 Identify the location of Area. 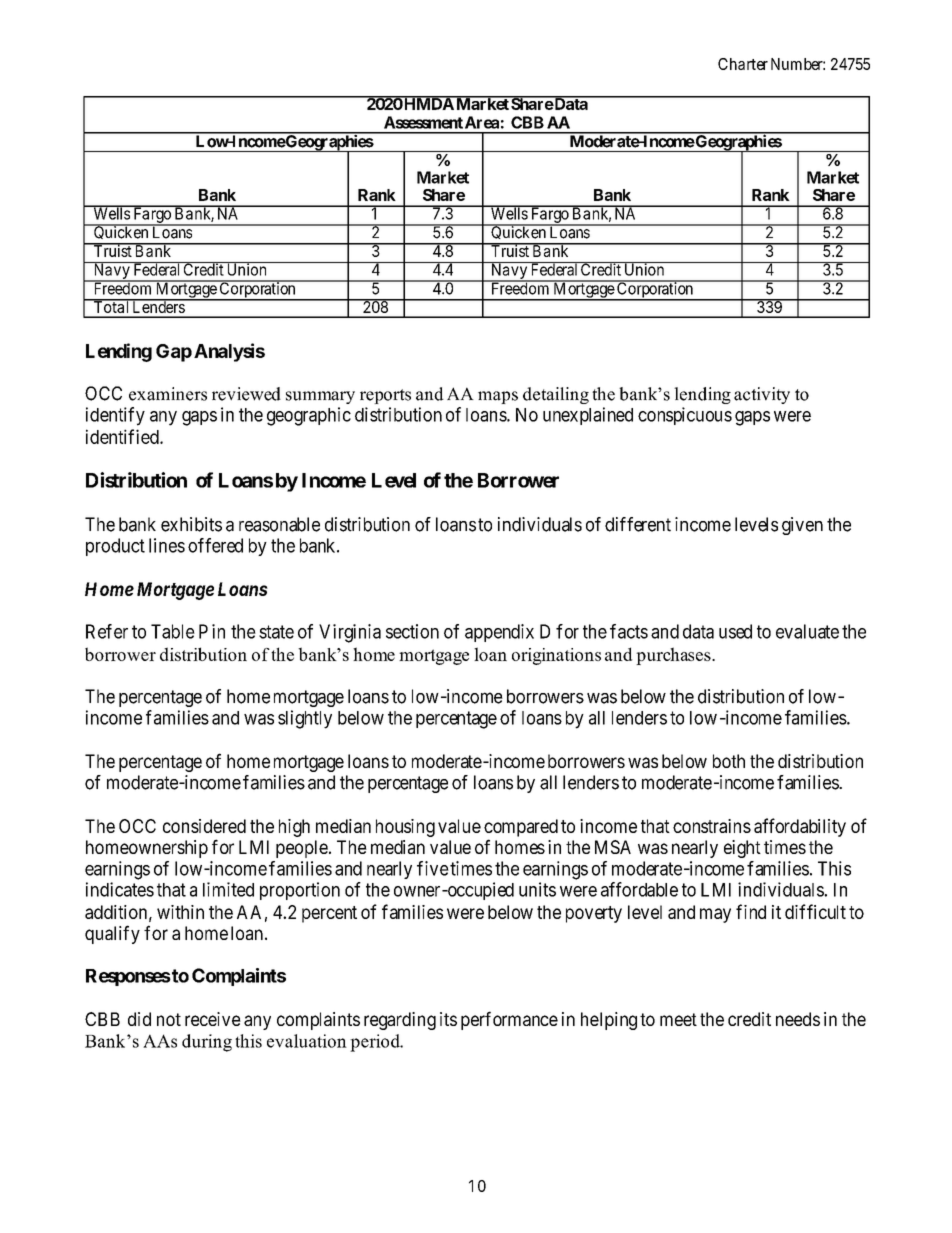
(482, 122).
